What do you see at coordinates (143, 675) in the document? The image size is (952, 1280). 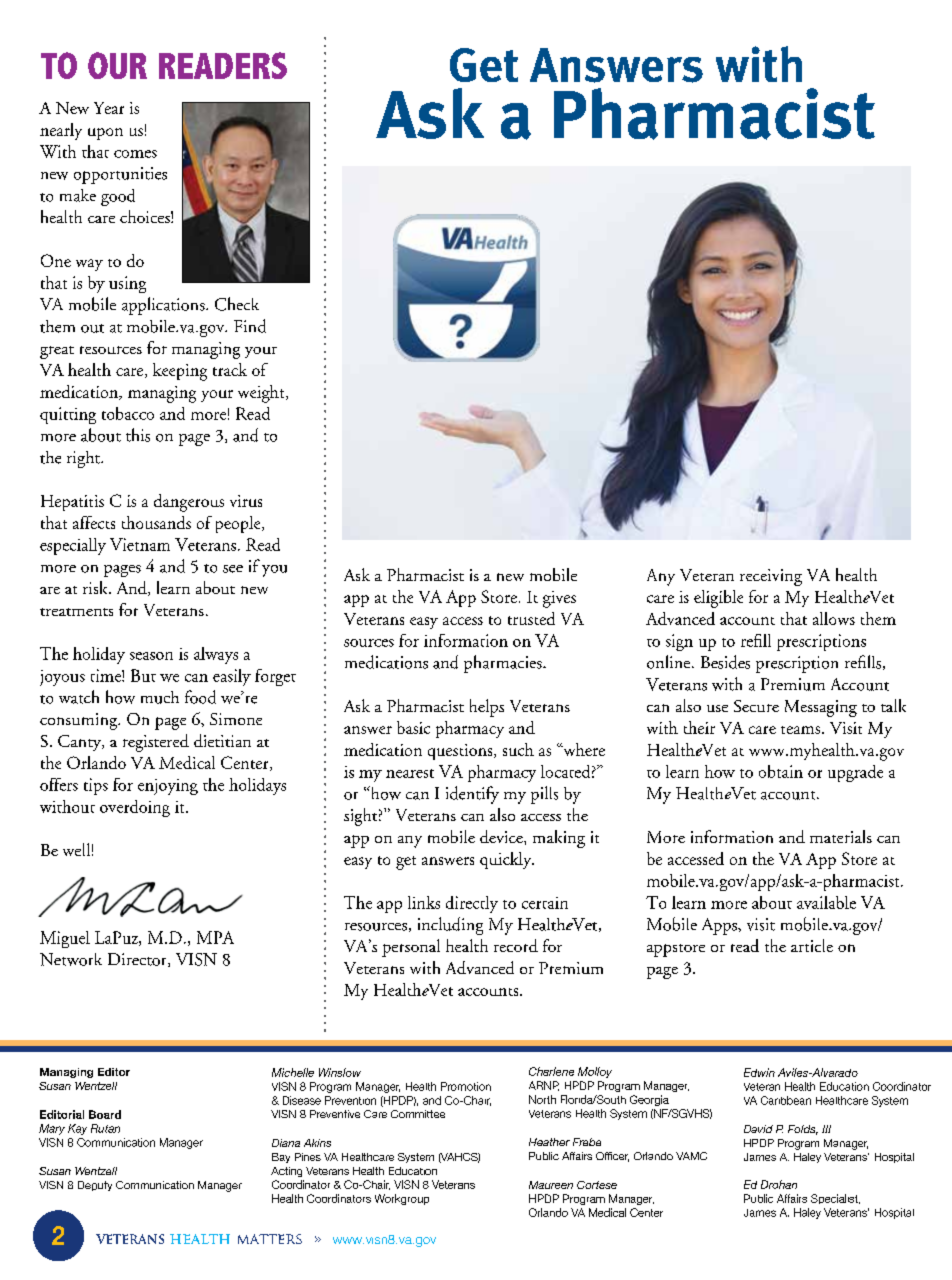 I see `But` at bounding box center [143, 675].
